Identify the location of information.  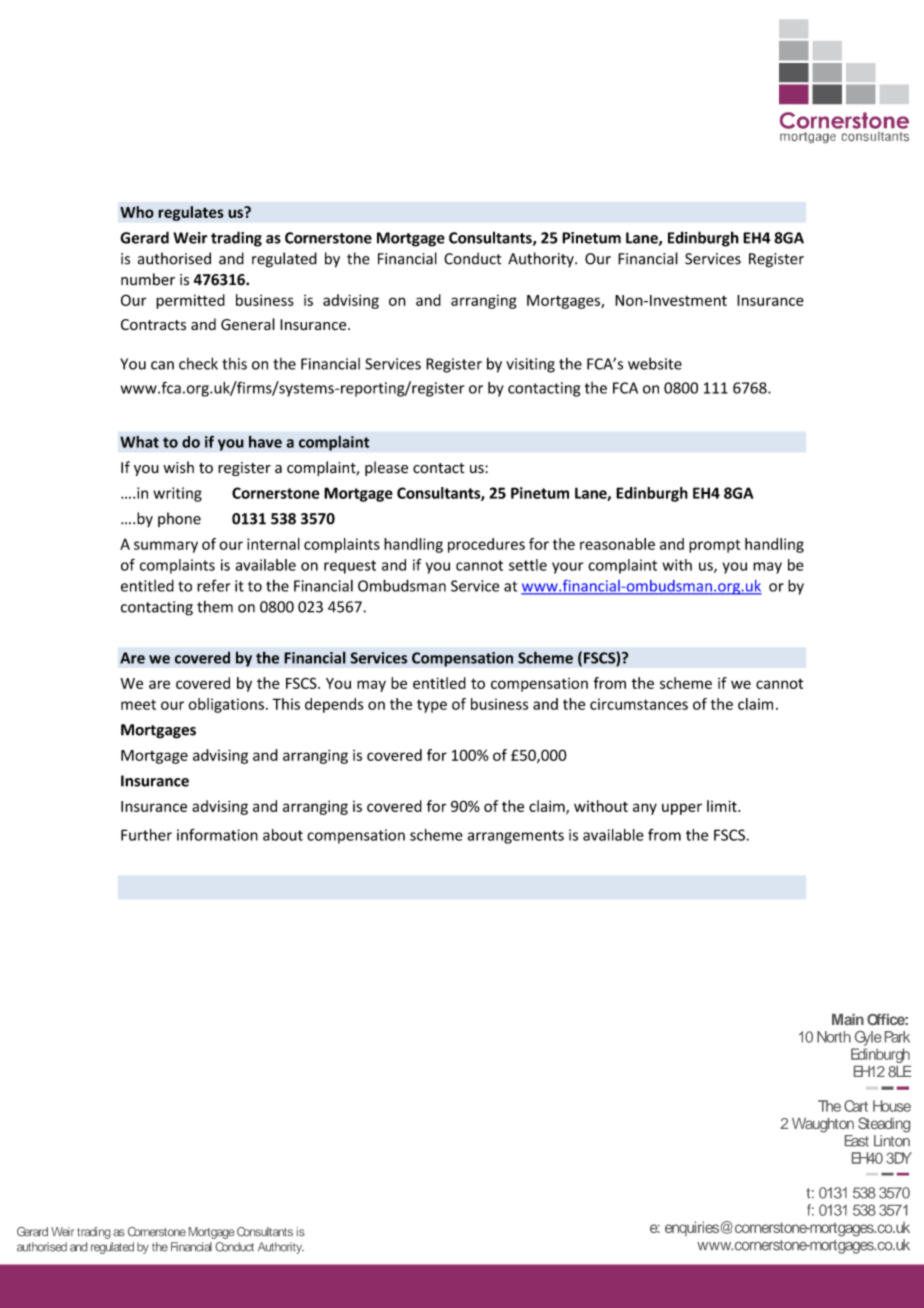
(217, 835).
